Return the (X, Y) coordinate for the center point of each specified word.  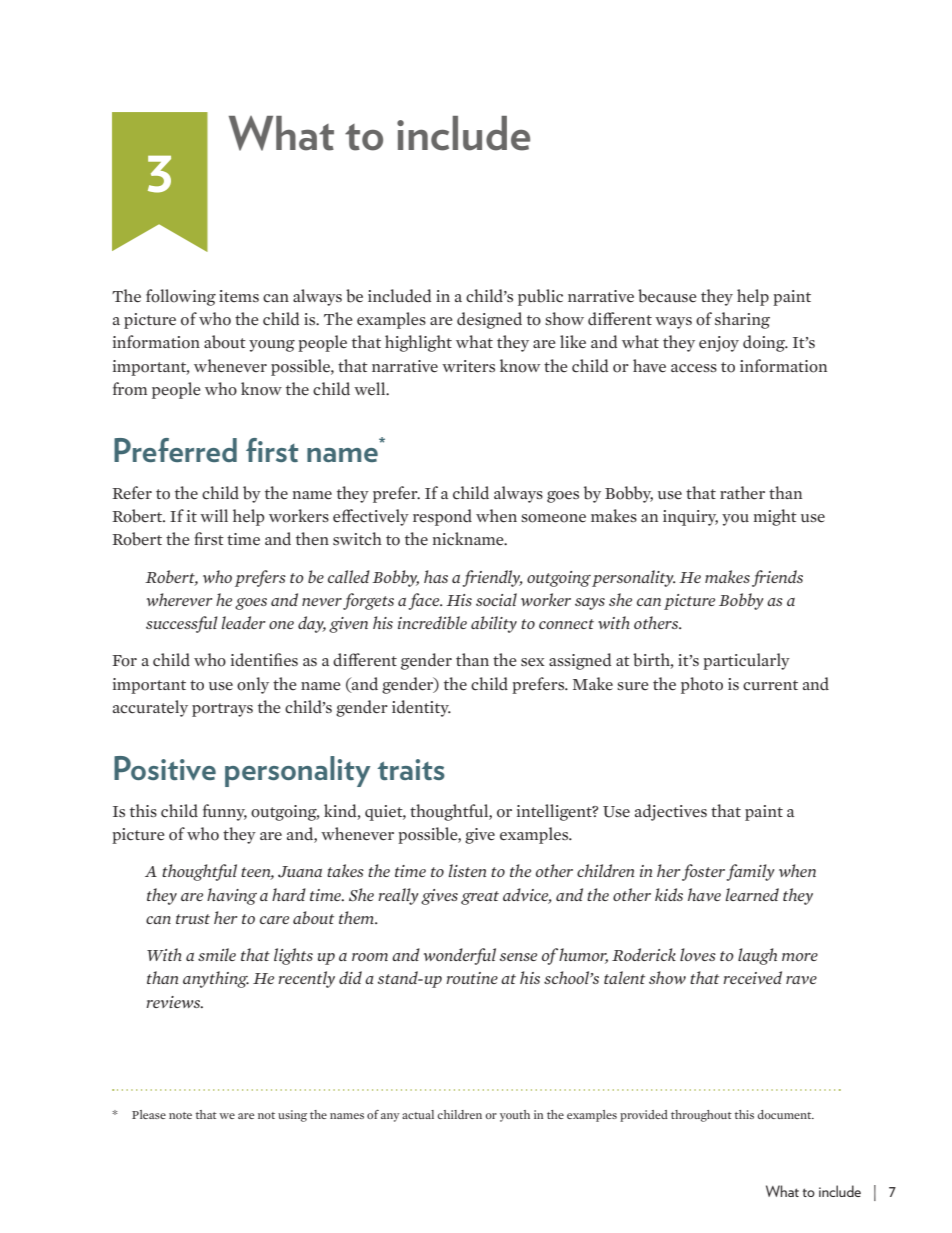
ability (494, 624)
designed (489, 320)
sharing (742, 320)
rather (742, 493)
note (180, 1115)
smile (217, 954)
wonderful (459, 956)
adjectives (671, 812)
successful (182, 624)
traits (411, 769)
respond (442, 517)
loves (698, 954)
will (214, 515)
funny (225, 812)
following (181, 297)
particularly (746, 661)
